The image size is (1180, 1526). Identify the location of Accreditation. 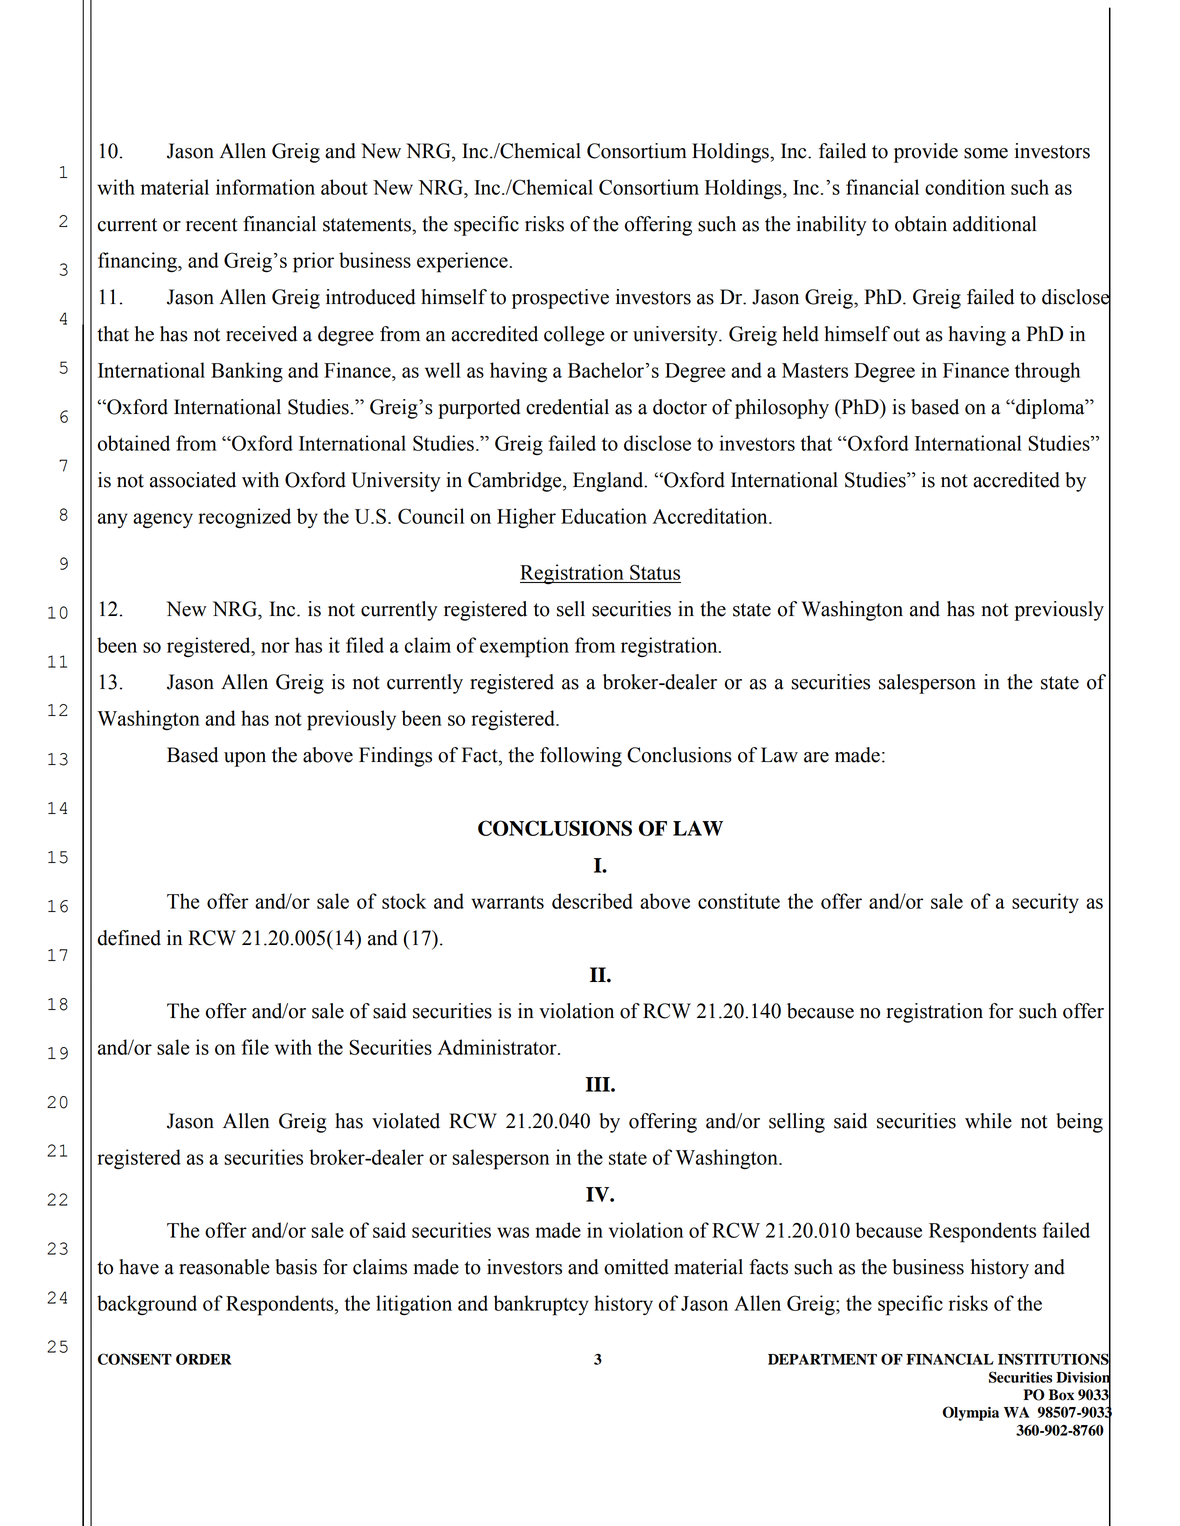
(711, 516).
